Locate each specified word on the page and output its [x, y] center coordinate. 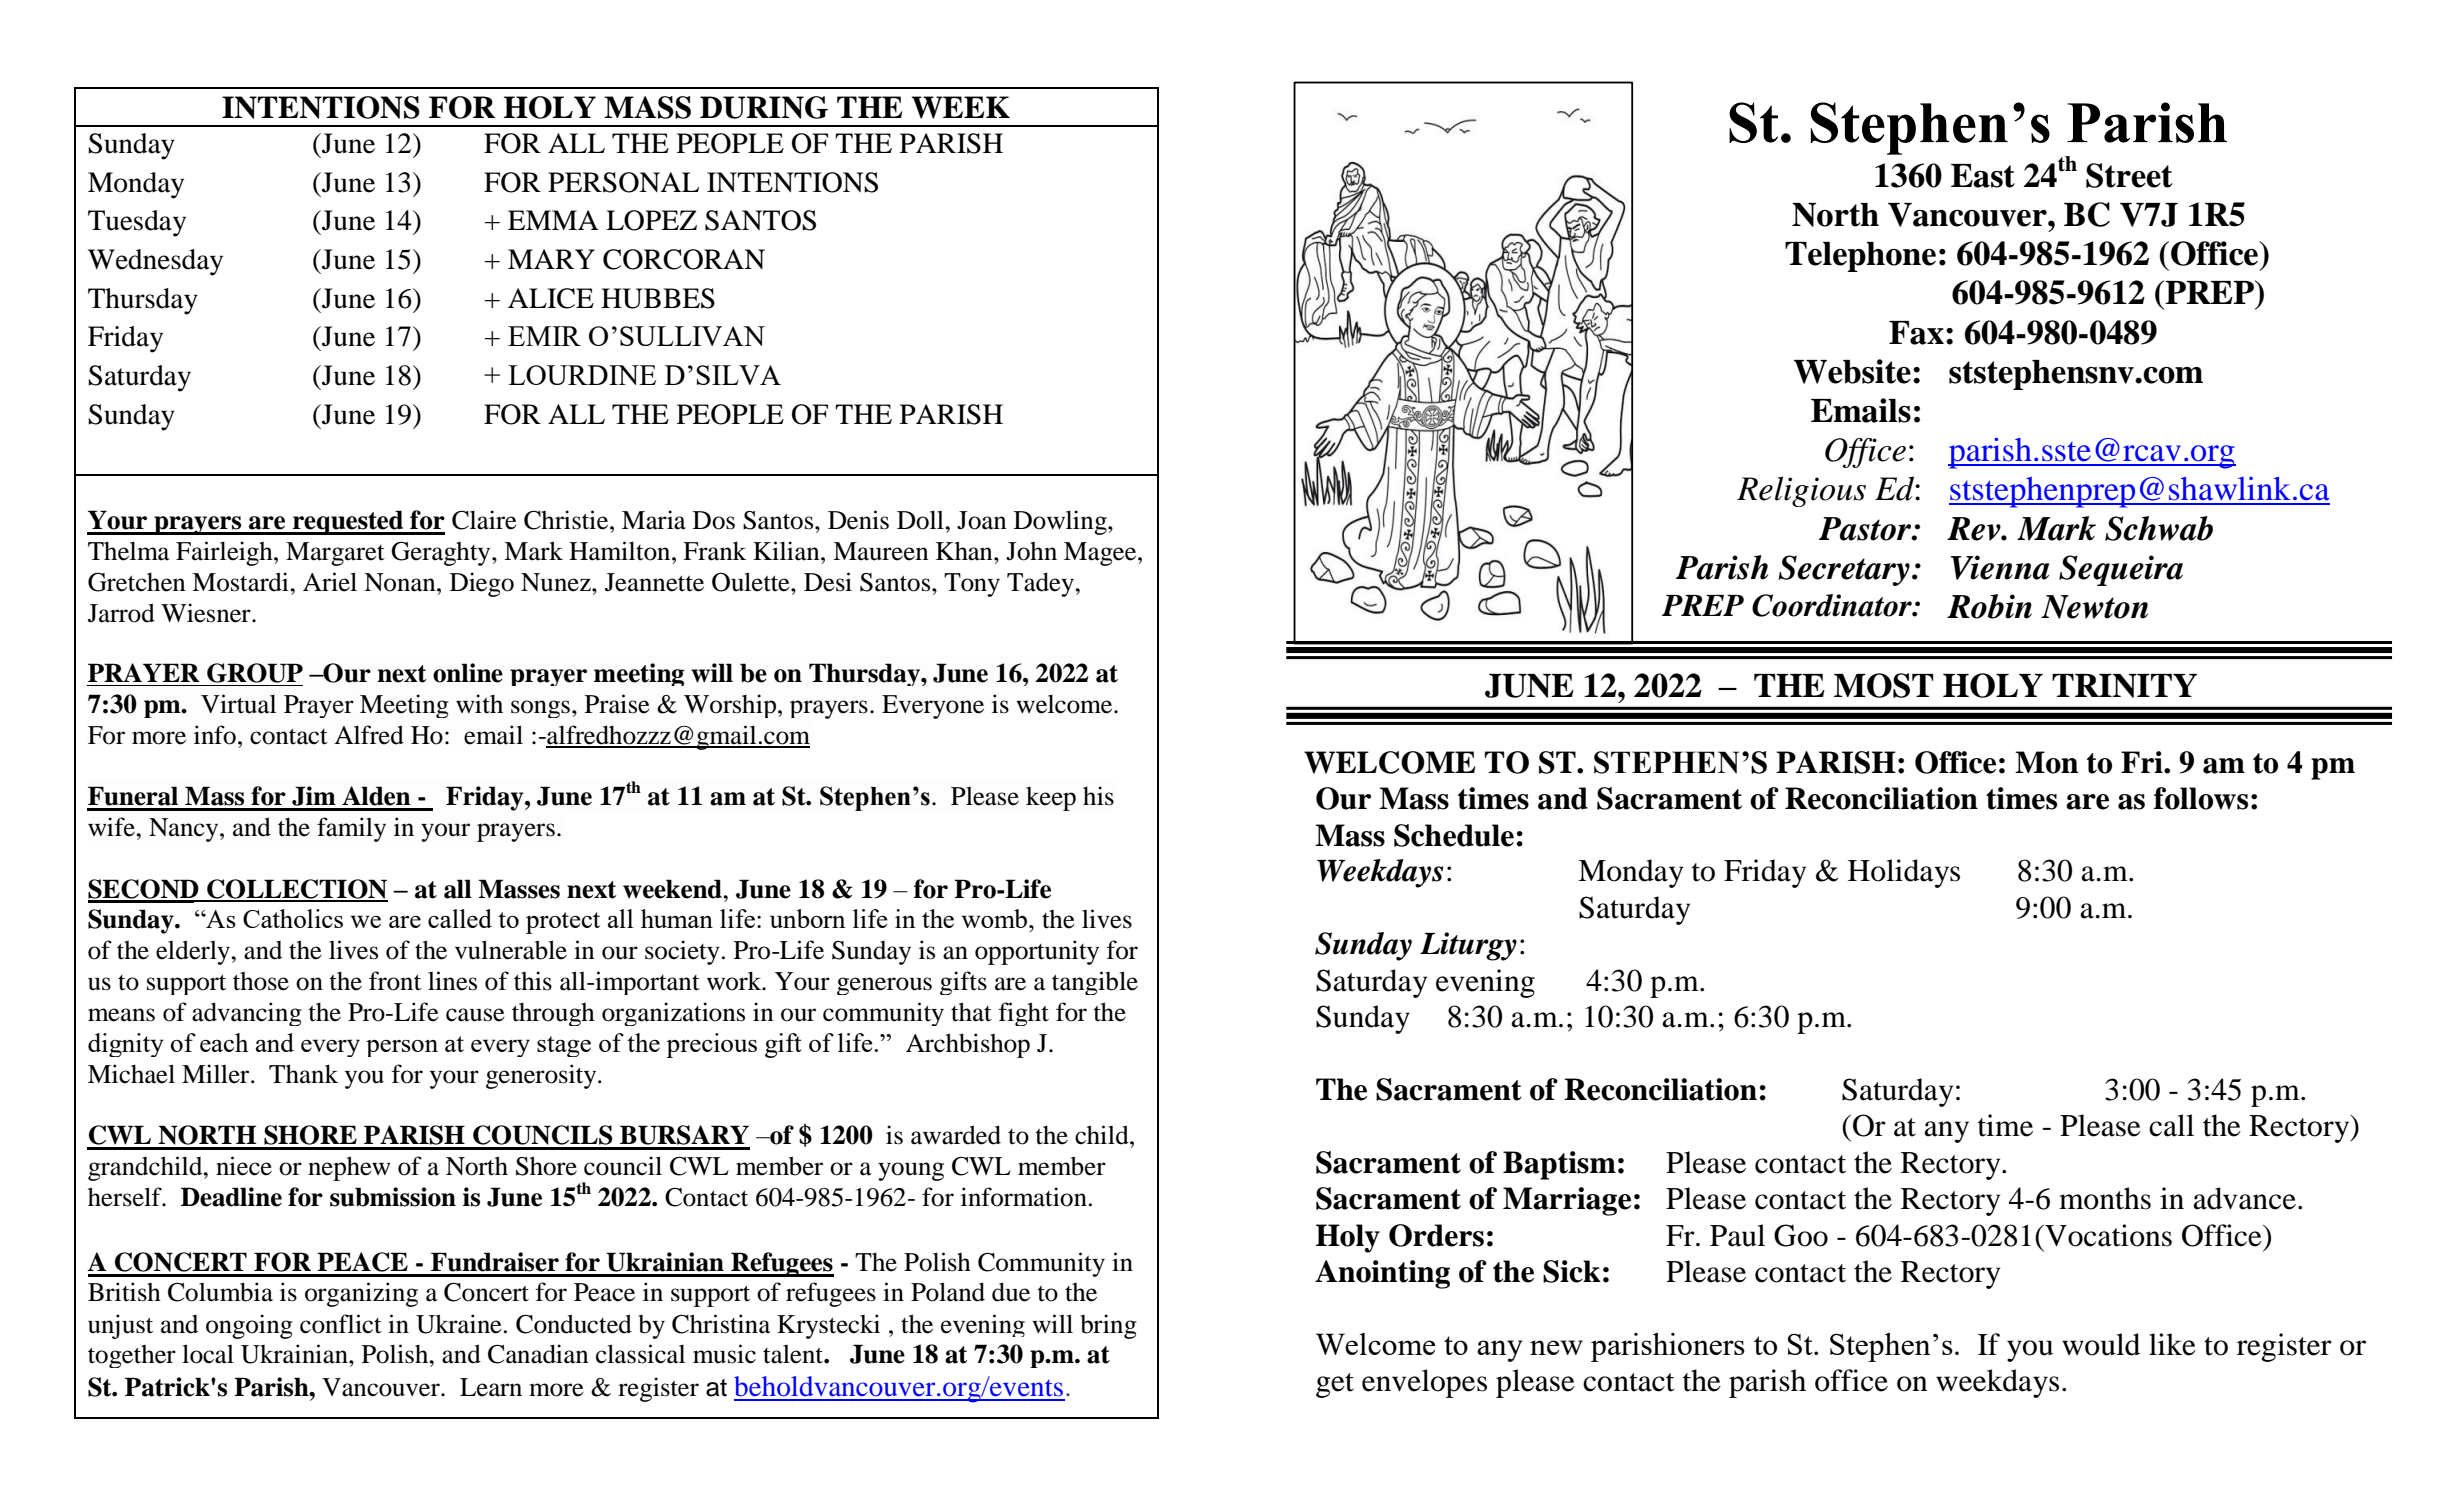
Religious [1801, 491]
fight [1024, 1014]
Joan [982, 520]
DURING [764, 107]
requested [348, 522]
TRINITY [2124, 686]
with [479, 704]
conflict [341, 1324]
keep [1051, 799]
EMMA [553, 220]
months [2105, 1198]
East [1983, 176]
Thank [303, 1074]
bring [1108, 1326]
